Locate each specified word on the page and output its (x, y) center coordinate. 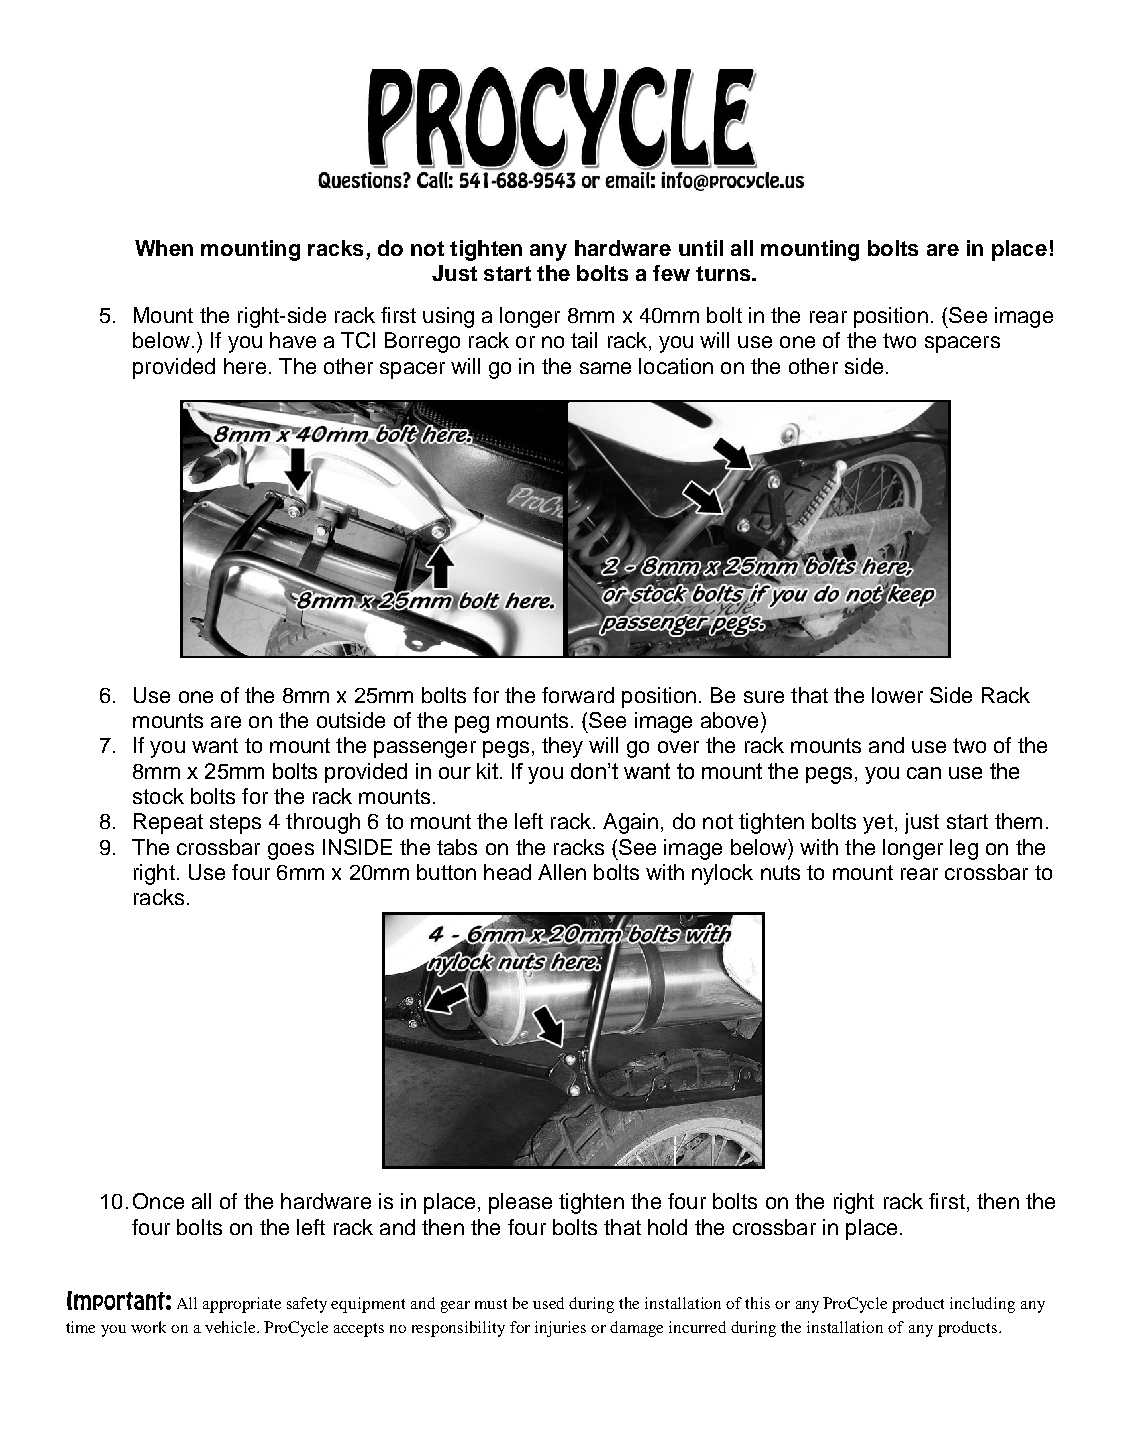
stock (158, 796)
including (982, 1305)
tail (584, 340)
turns (724, 273)
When (164, 248)
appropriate (242, 1305)
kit (487, 771)
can (924, 773)
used (548, 1303)
